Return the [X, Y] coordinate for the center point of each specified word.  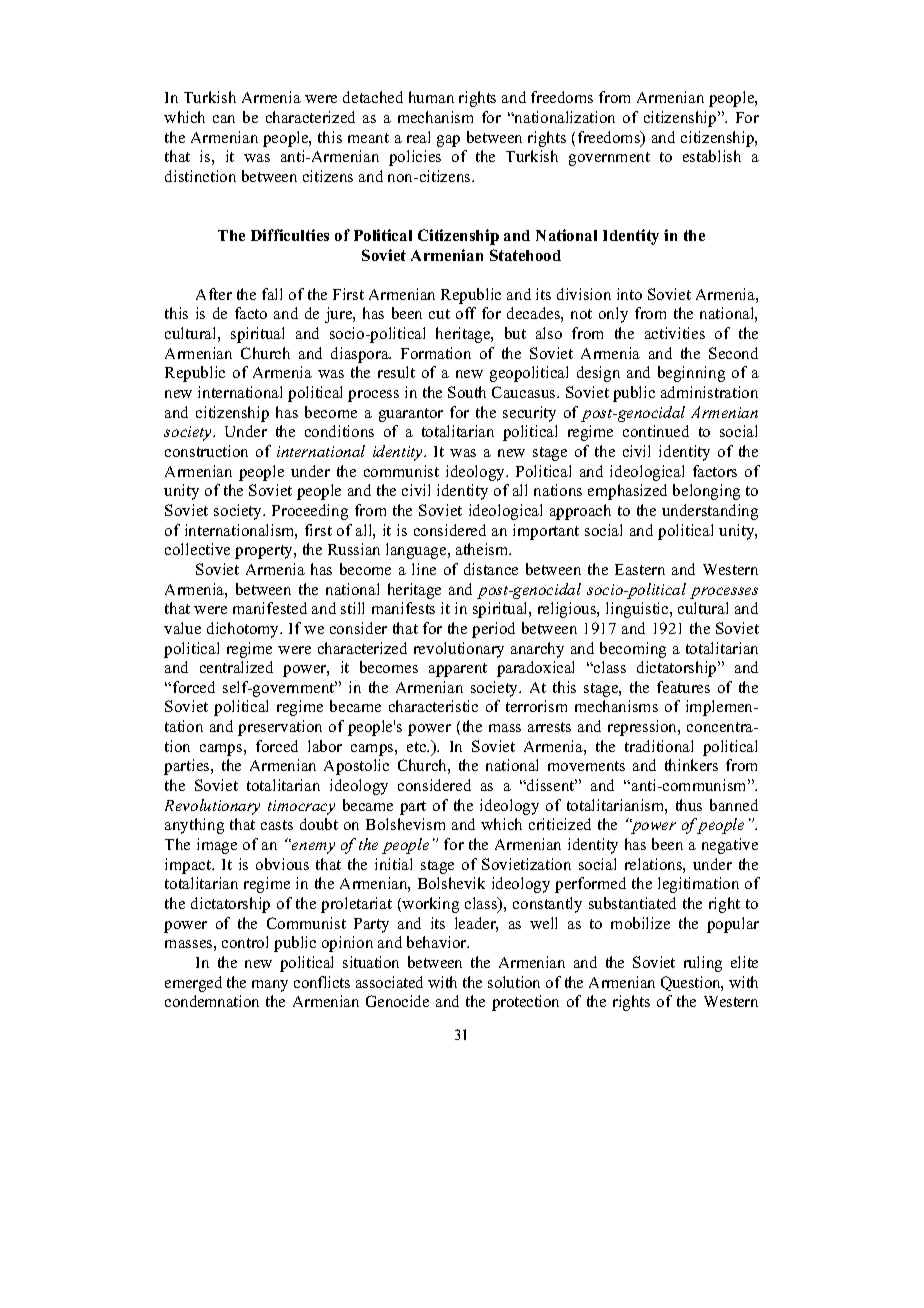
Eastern [640, 569]
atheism [483, 549]
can [224, 119]
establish [712, 156]
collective [197, 549]
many [270, 986]
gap [448, 141]
